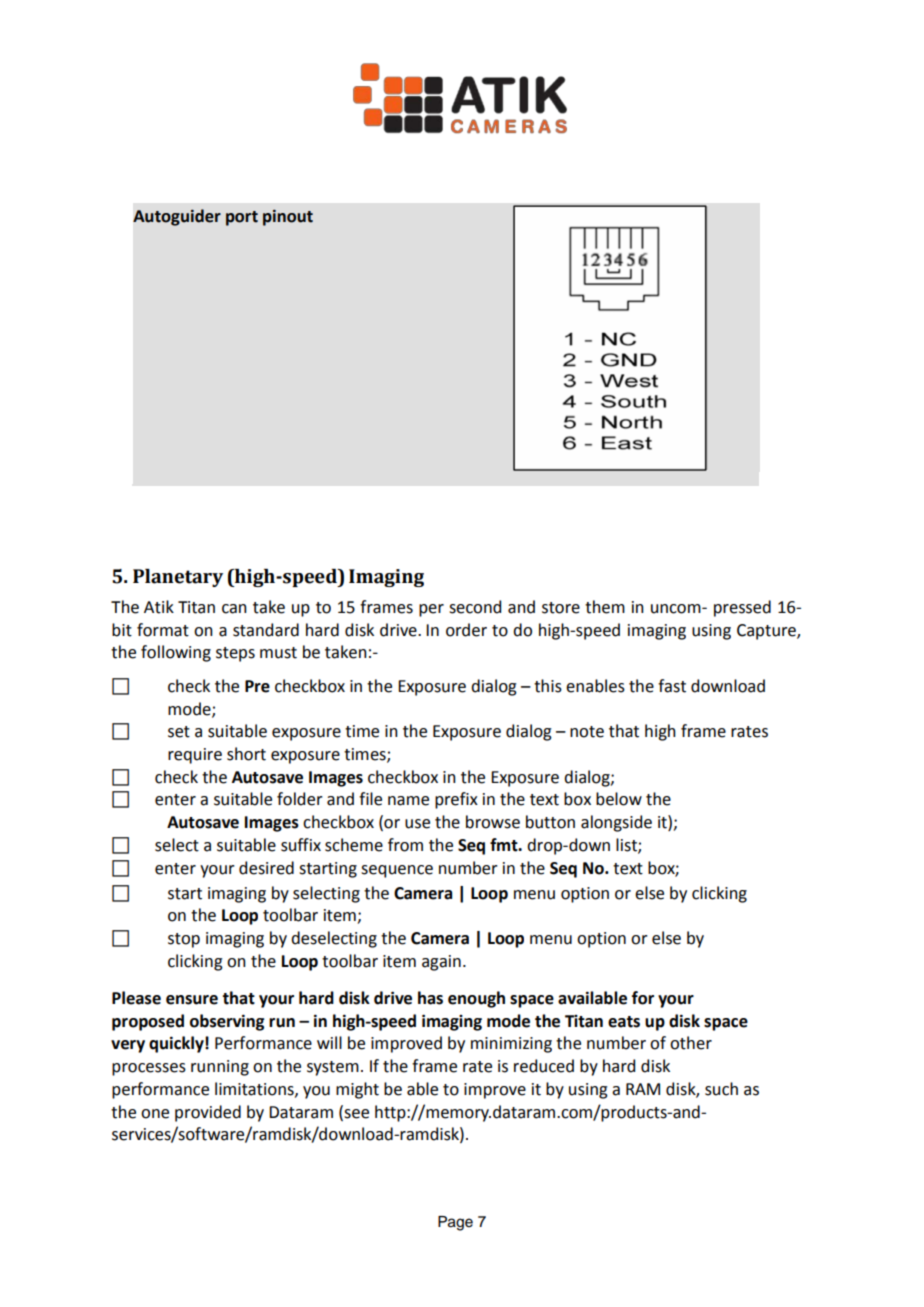 The height and width of the screenshot is (1307, 924). Describe the element at coordinates (179, 732) in the screenshot. I see `set` at that location.
